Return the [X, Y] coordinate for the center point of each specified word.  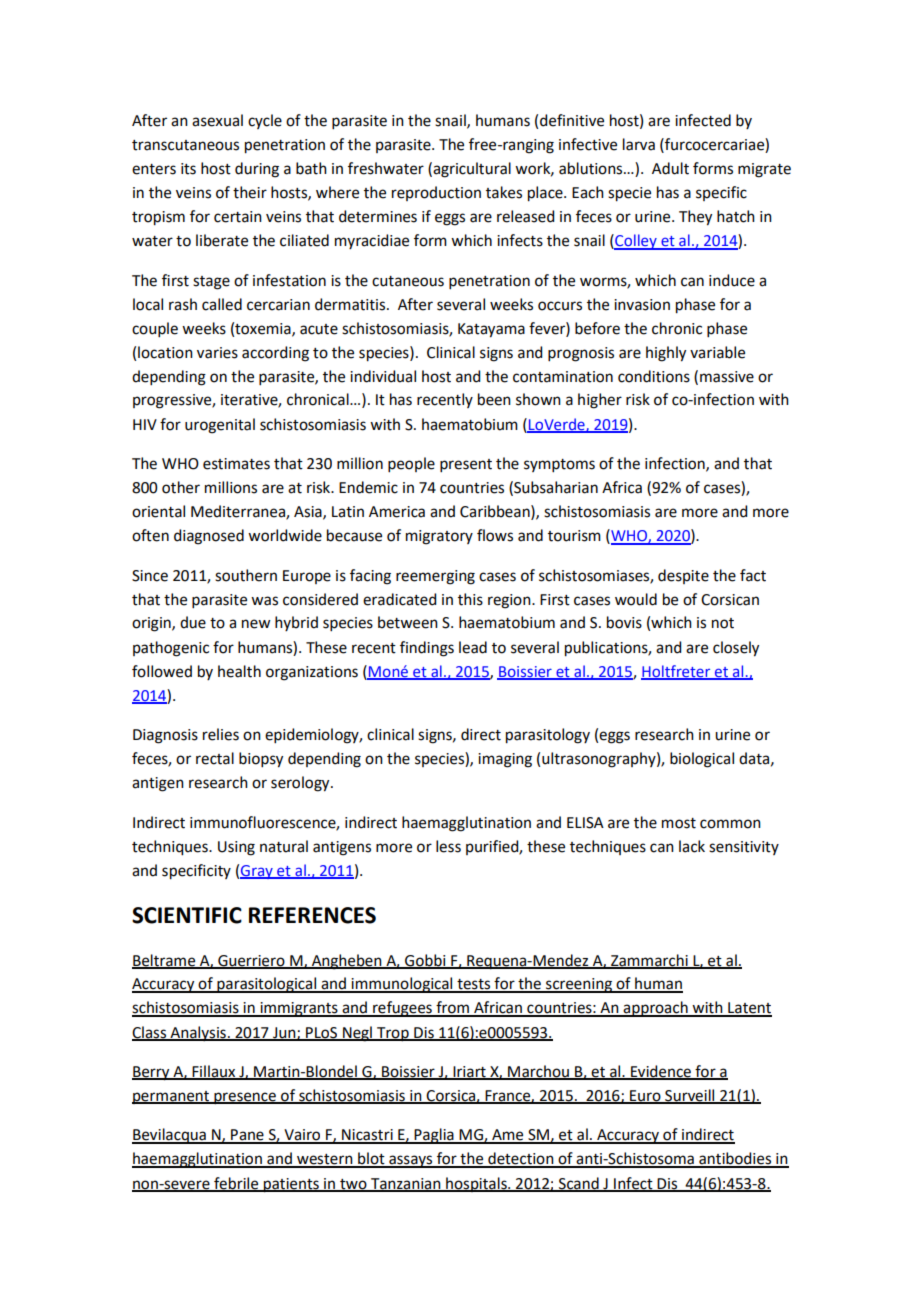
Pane [247, 1136]
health [239, 671]
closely [736, 649]
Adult [670, 168]
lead [473, 647]
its [188, 169]
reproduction [436, 193]
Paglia [434, 1136]
